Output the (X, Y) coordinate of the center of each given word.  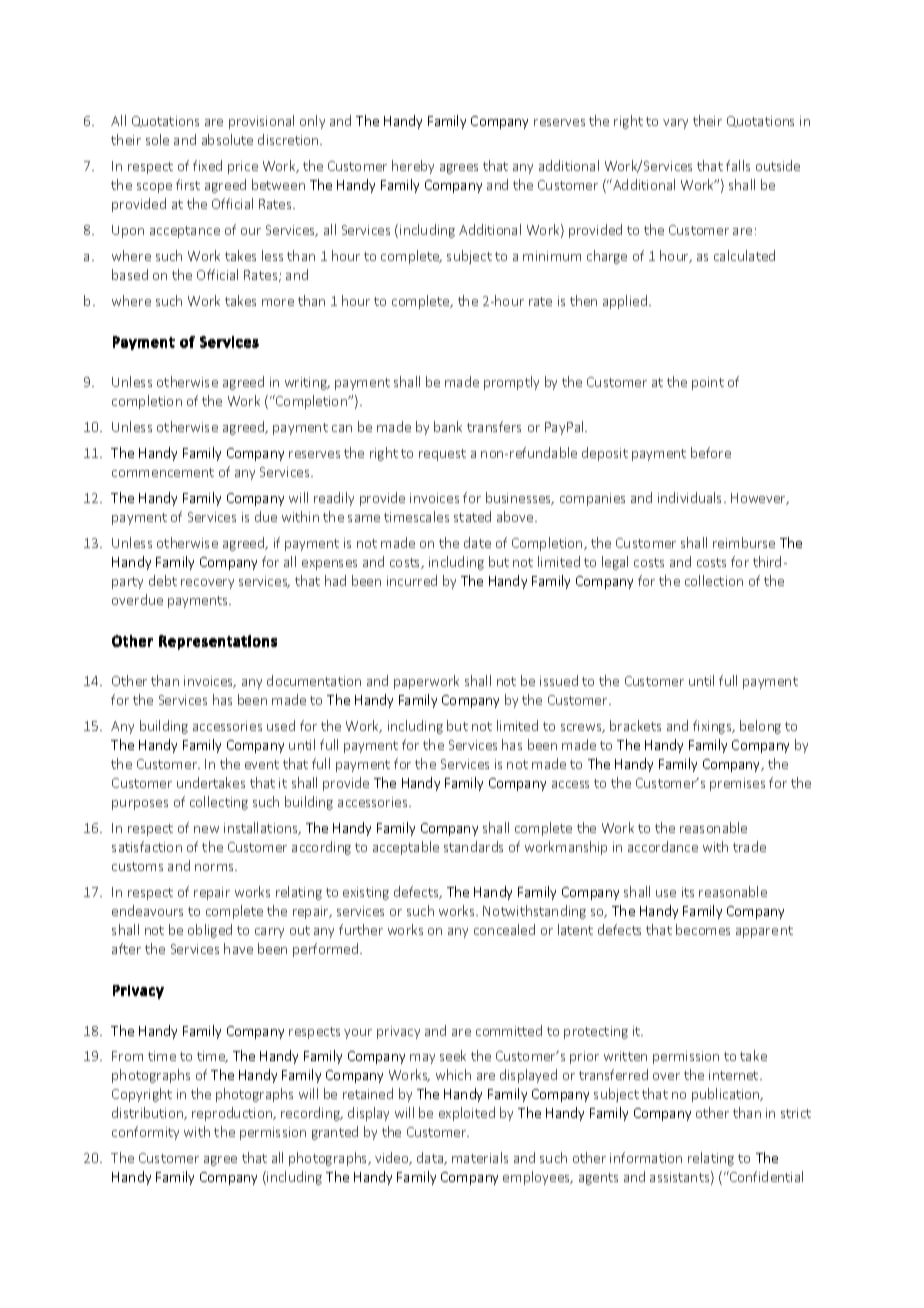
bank (448, 426)
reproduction (233, 1114)
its (688, 892)
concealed (504, 929)
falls (738, 165)
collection (714, 580)
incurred (412, 580)
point (708, 383)
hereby (413, 167)
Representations (218, 642)
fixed (207, 165)
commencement (163, 472)
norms (215, 867)
